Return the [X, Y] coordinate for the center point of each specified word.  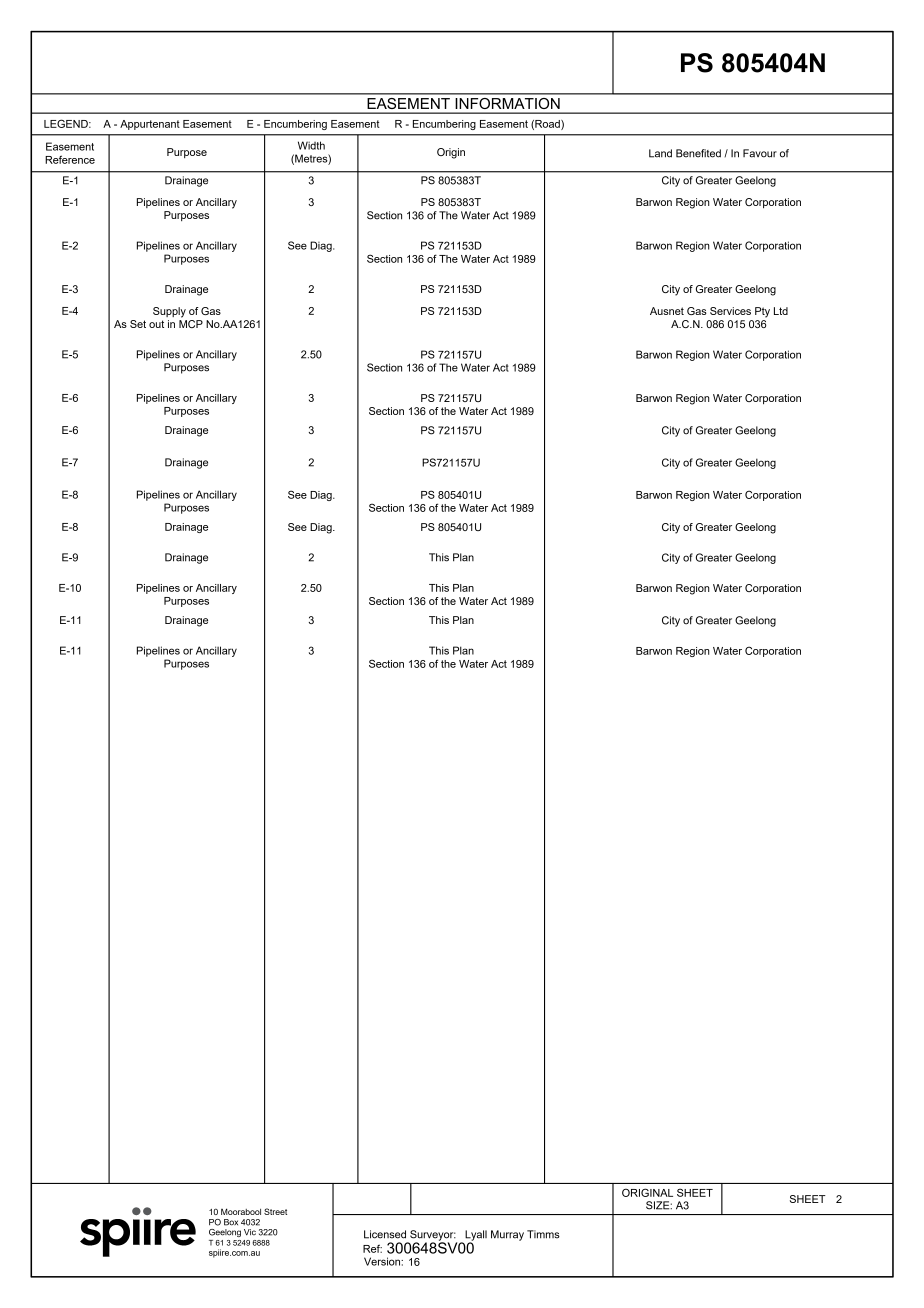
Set [138, 324]
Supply [169, 312]
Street [275, 1211]
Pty [762, 312]
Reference [70, 159]
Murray [507, 1235]
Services [730, 311]
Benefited [698, 153]
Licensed [385, 1234]
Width [311, 145]
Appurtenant [150, 125]
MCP [191, 324]
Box [231, 1222]
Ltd [781, 311]
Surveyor [432, 1236]
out [156, 324]
